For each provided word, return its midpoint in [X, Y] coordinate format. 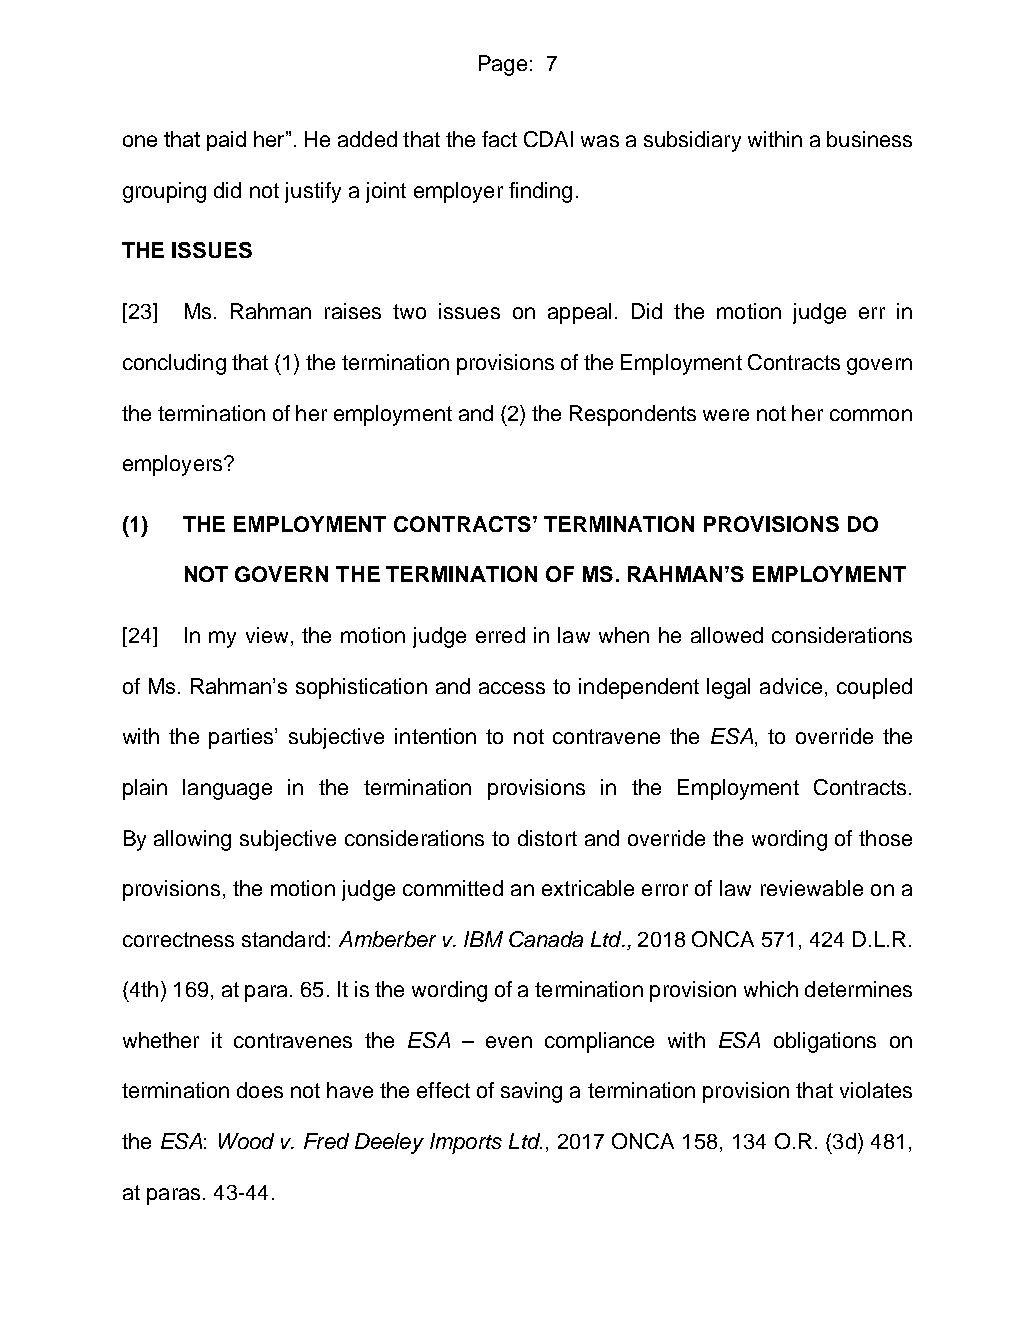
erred [500, 635]
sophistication [361, 688]
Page [503, 65]
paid [226, 141]
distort [547, 838]
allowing [192, 840]
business [869, 139]
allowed [727, 635]
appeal [579, 313]
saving [531, 1092]
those [885, 838]
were [726, 415]
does [260, 1090]
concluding [174, 364]
